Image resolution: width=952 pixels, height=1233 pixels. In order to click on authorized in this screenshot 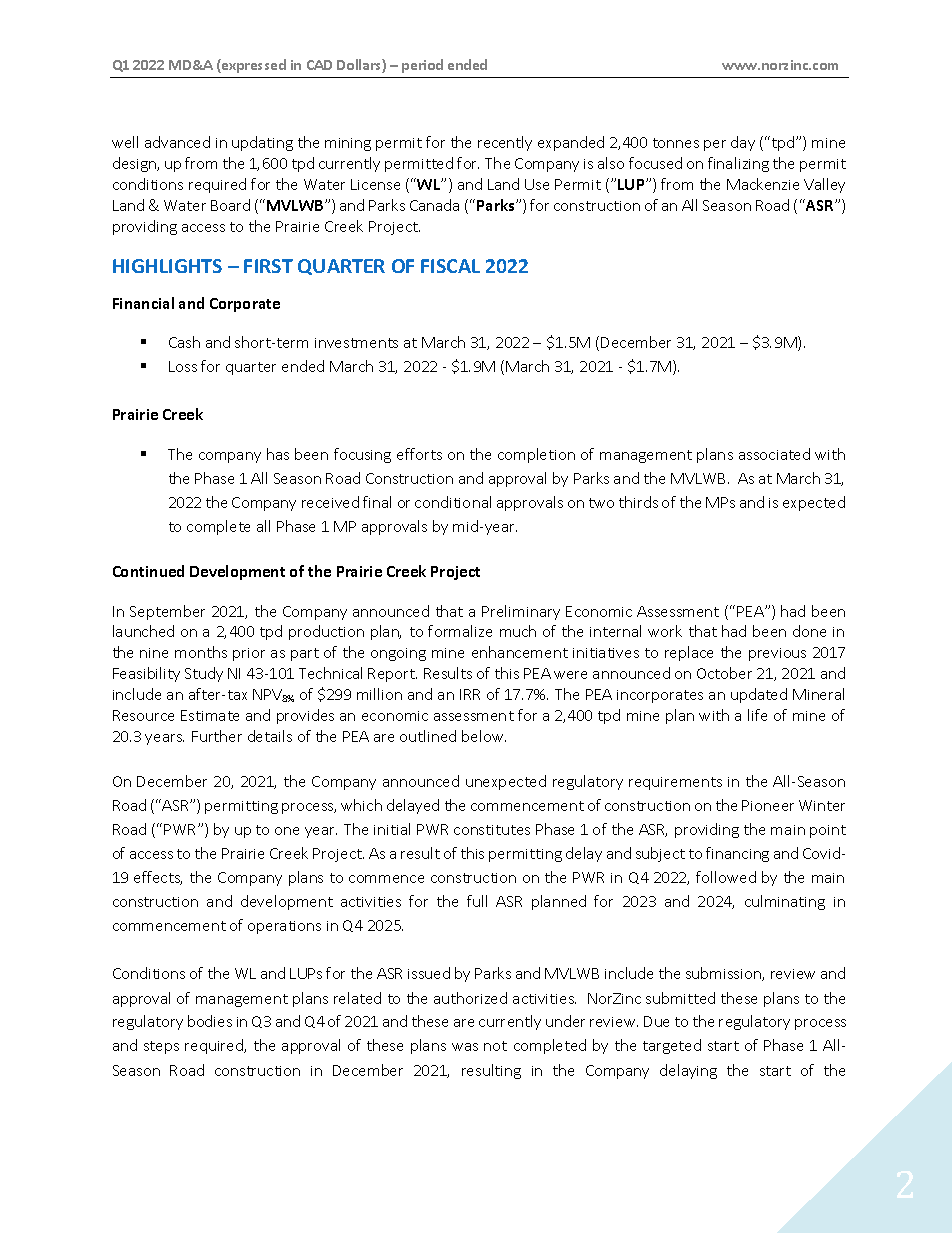, I will do `click(470, 998)`.
